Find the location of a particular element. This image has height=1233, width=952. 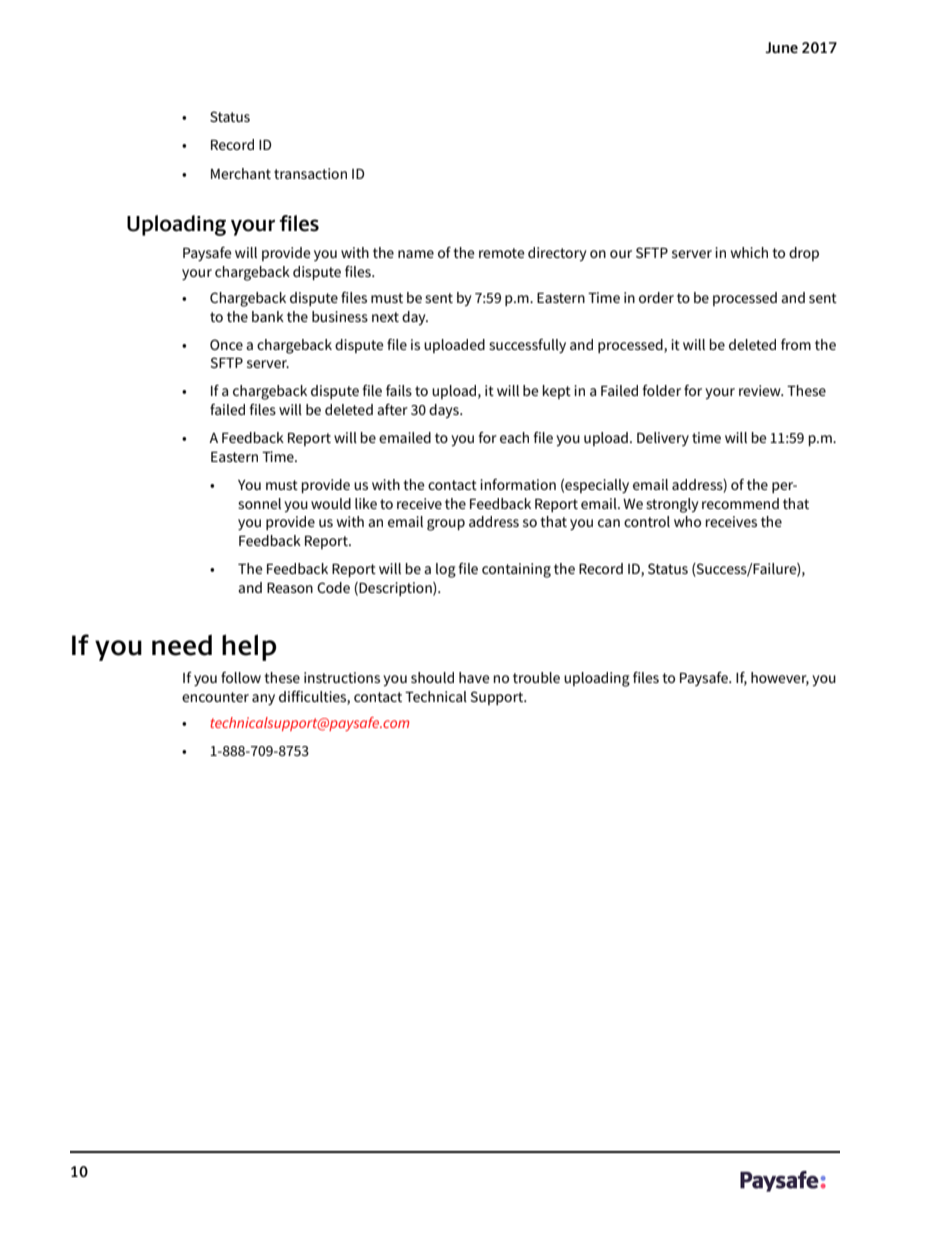

June is located at coordinates (781, 47).
